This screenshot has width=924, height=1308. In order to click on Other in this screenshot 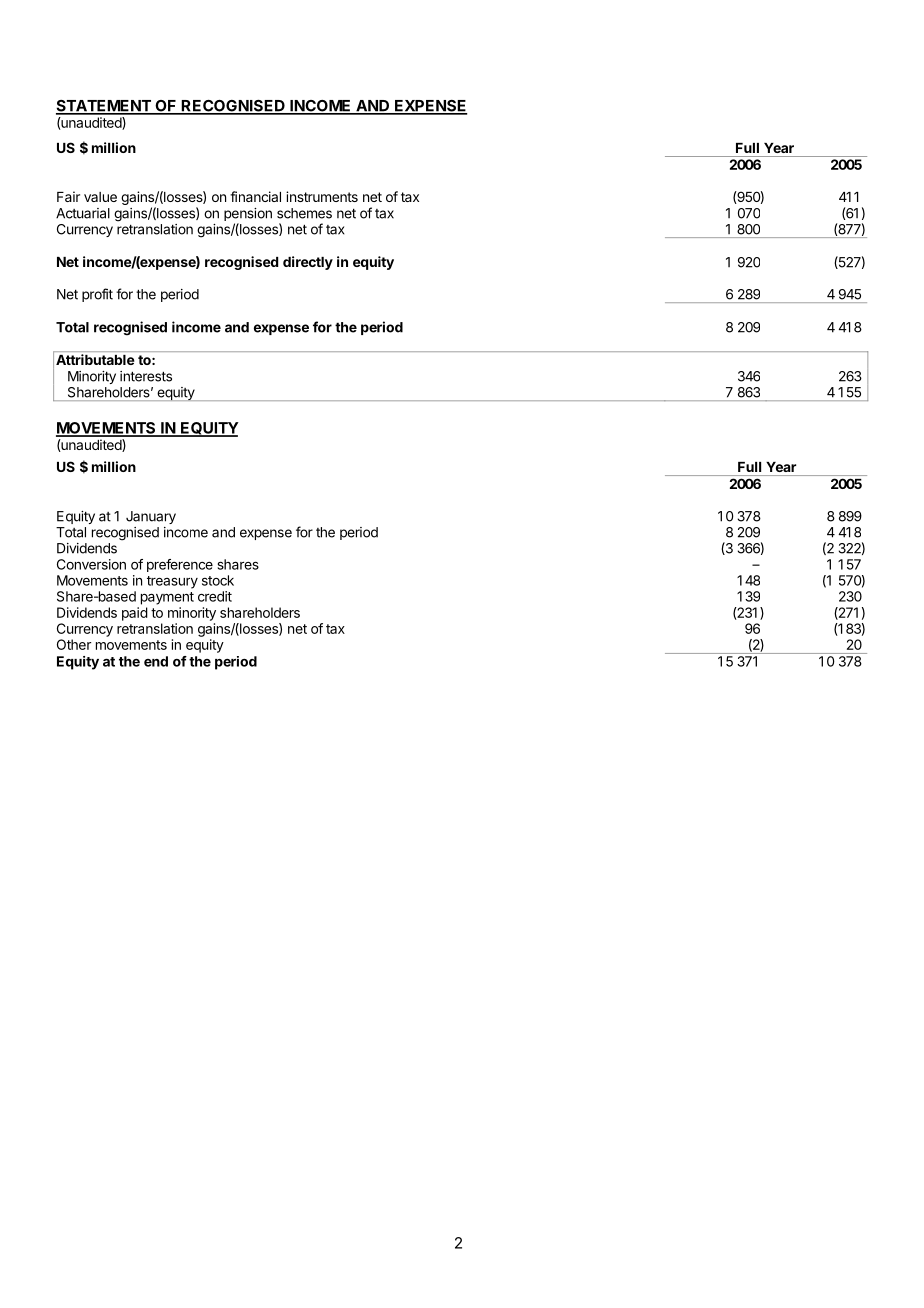, I will do `click(74, 644)`.
